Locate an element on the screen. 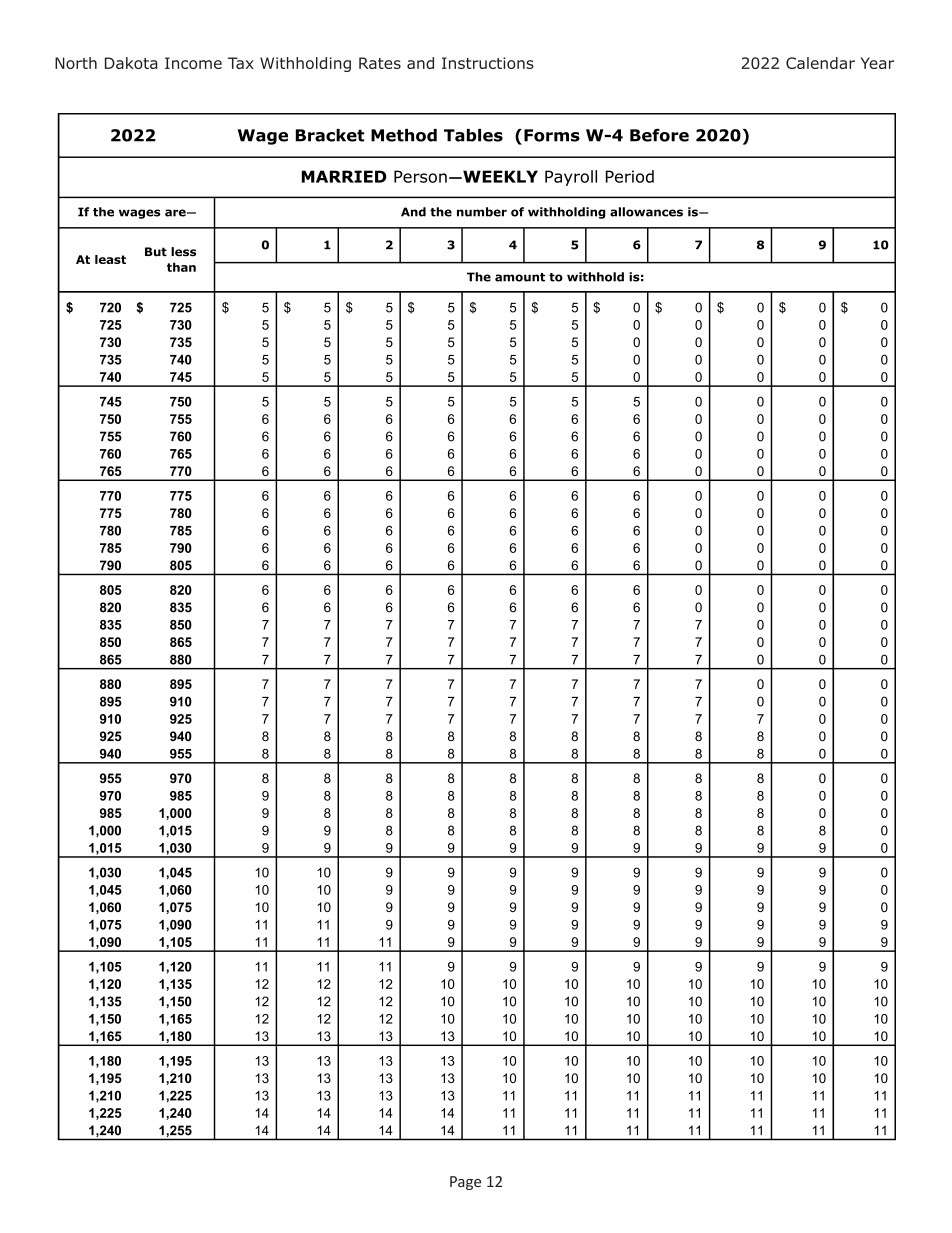 The height and width of the screenshot is (1233, 952). than is located at coordinates (181, 267).
